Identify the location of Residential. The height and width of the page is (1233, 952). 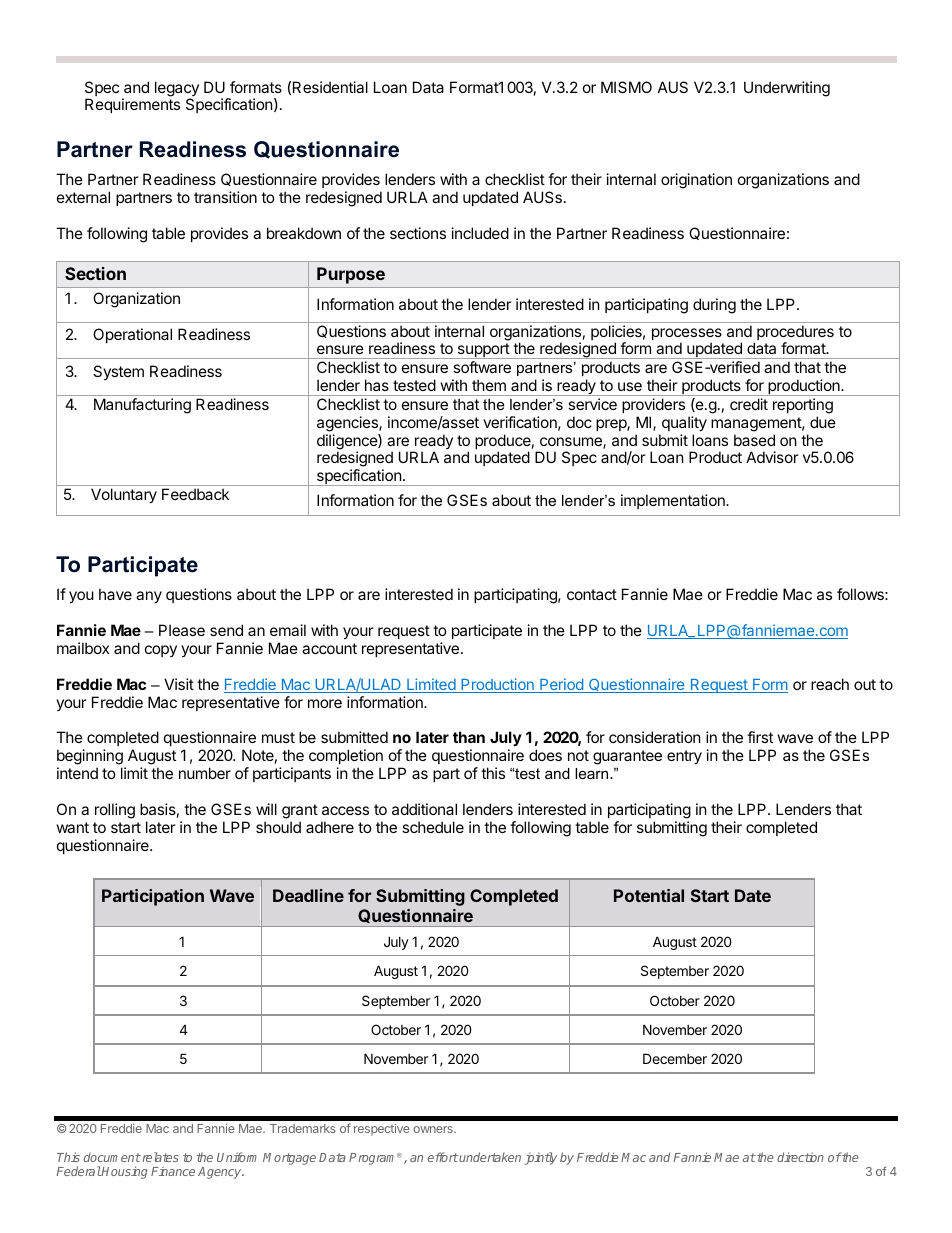
(330, 87).
